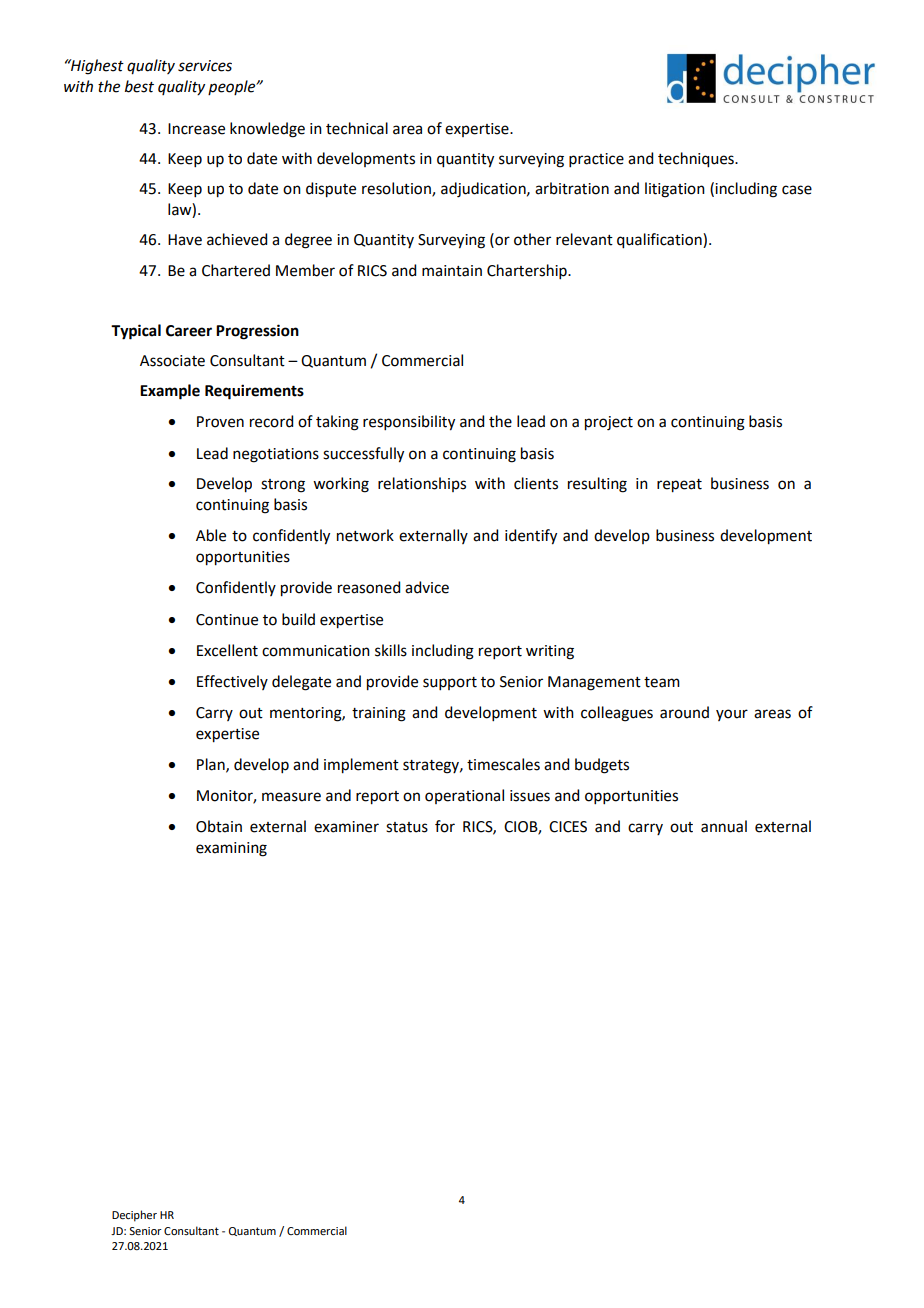  What do you see at coordinates (445, 826) in the screenshot?
I see `for` at bounding box center [445, 826].
